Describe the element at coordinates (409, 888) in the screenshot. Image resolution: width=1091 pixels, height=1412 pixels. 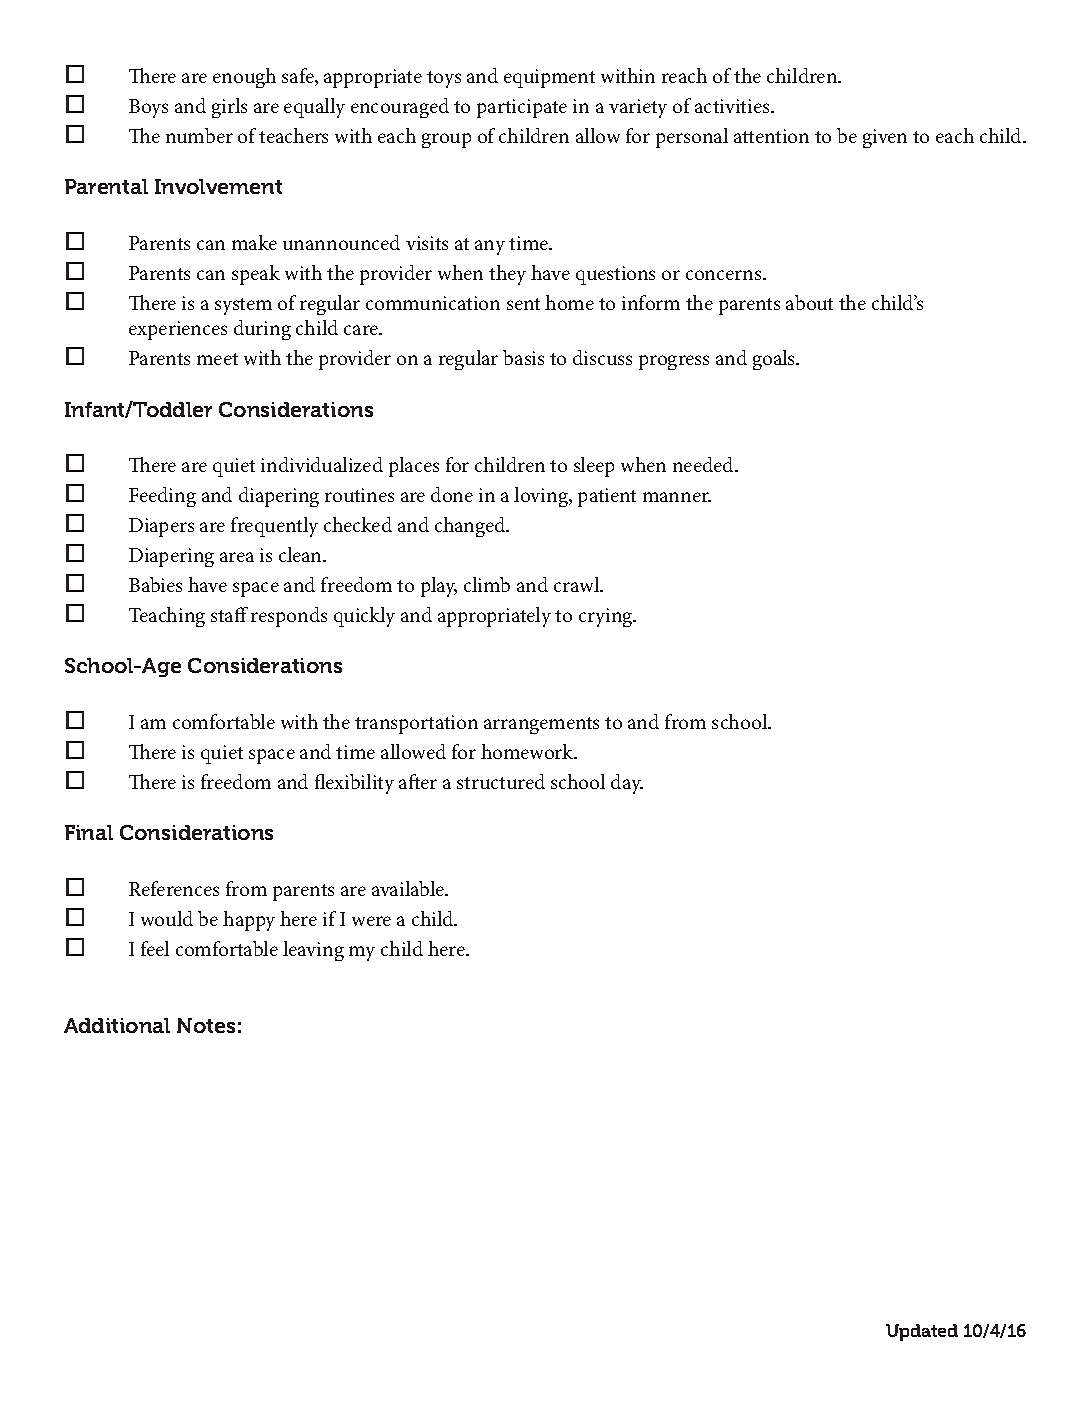
I see `available` at that location.
